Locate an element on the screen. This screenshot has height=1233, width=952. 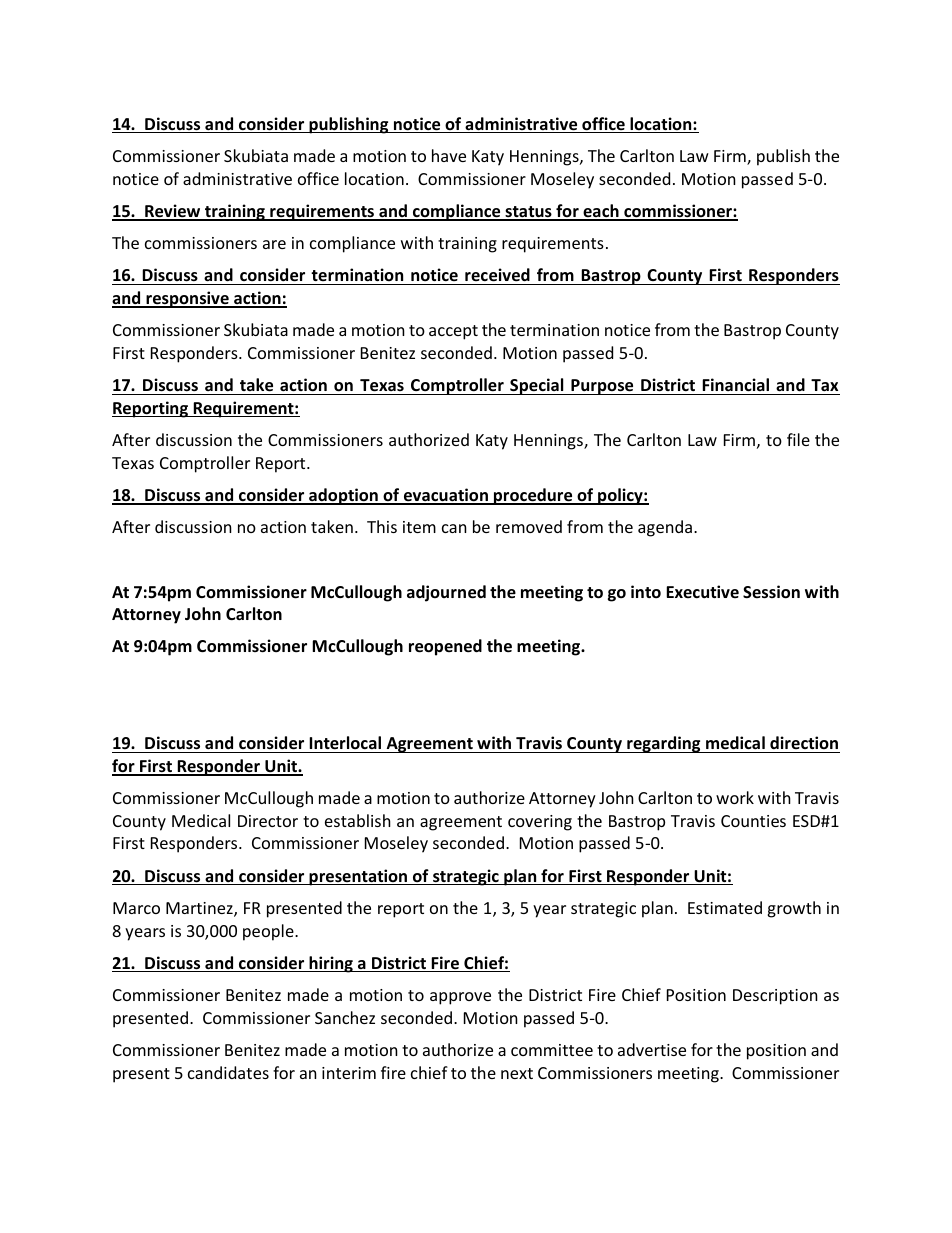
next is located at coordinates (517, 1073).
